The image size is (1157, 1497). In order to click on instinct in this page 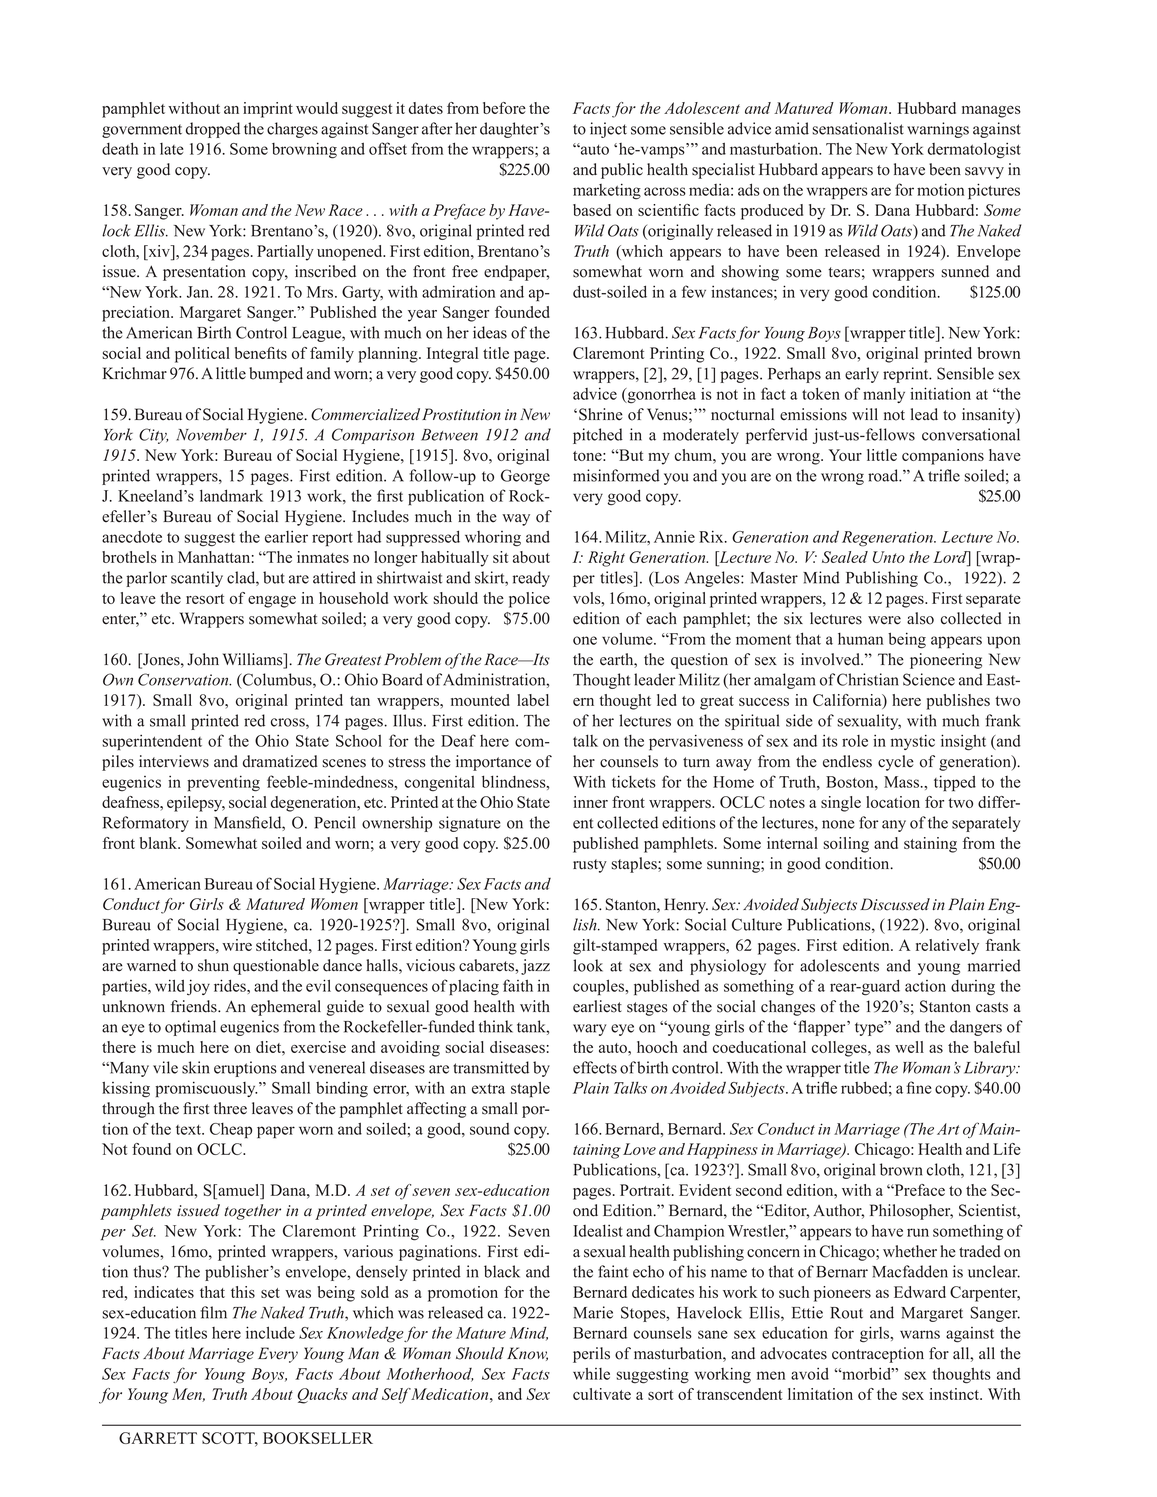, I will do `click(956, 1394)`.
